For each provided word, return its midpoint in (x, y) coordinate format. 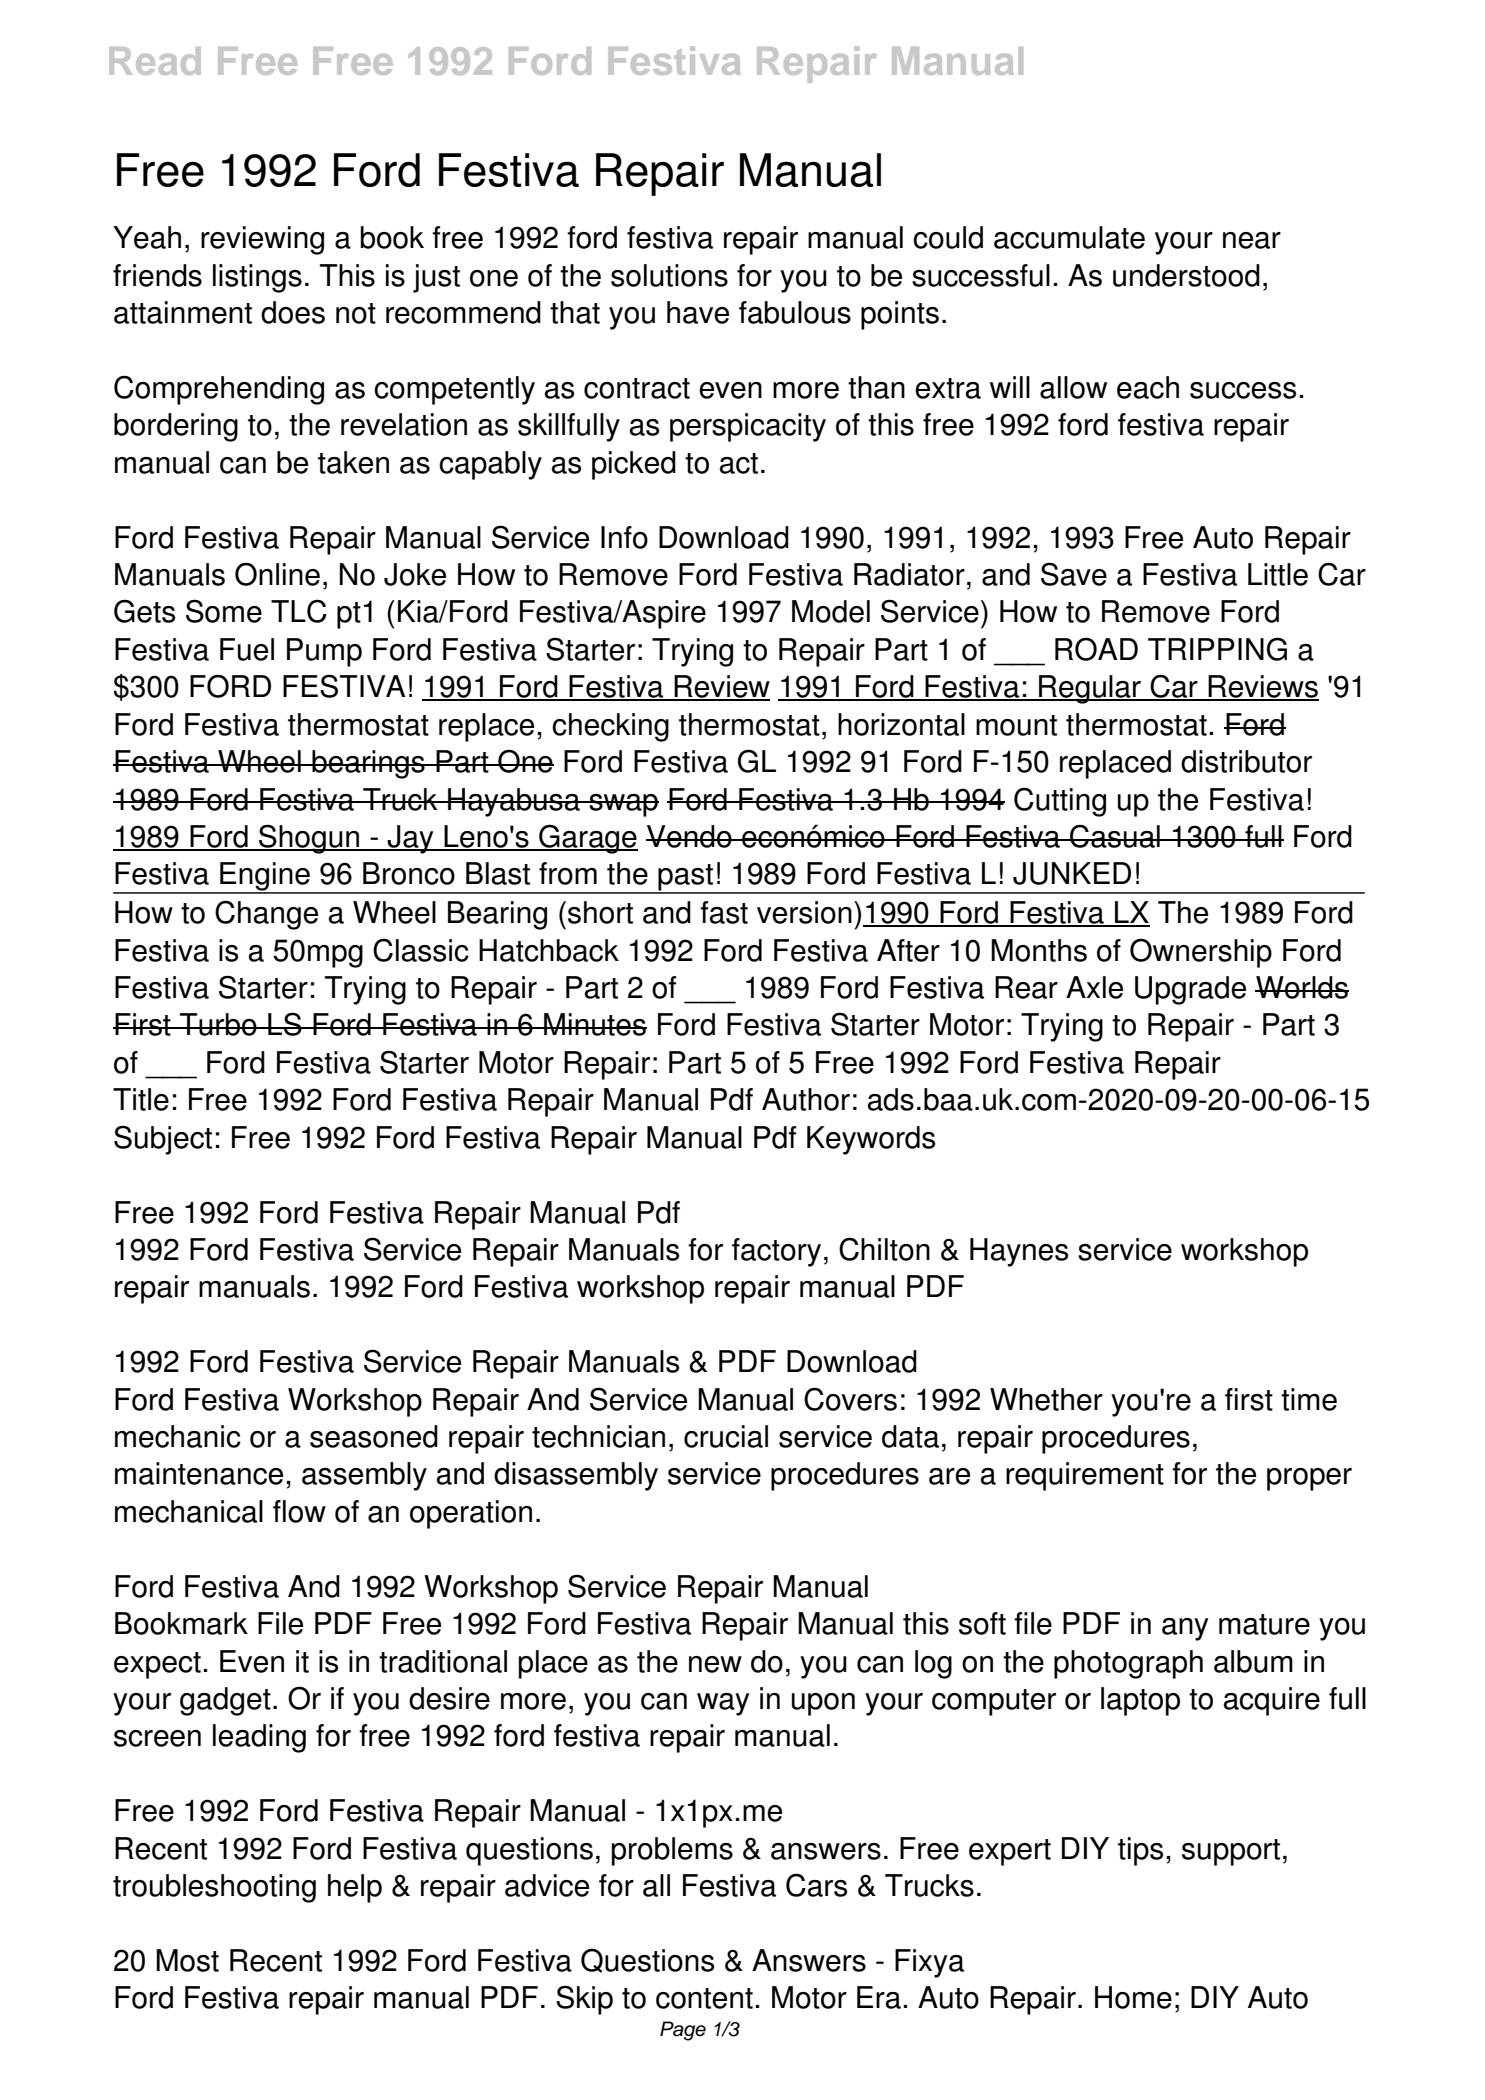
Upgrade (1190, 990)
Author (806, 1099)
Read (155, 61)
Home (1133, 1997)
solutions (669, 275)
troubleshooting (214, 1888)
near (1252, 240)
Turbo (218, 1024)
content (704, 1998)
